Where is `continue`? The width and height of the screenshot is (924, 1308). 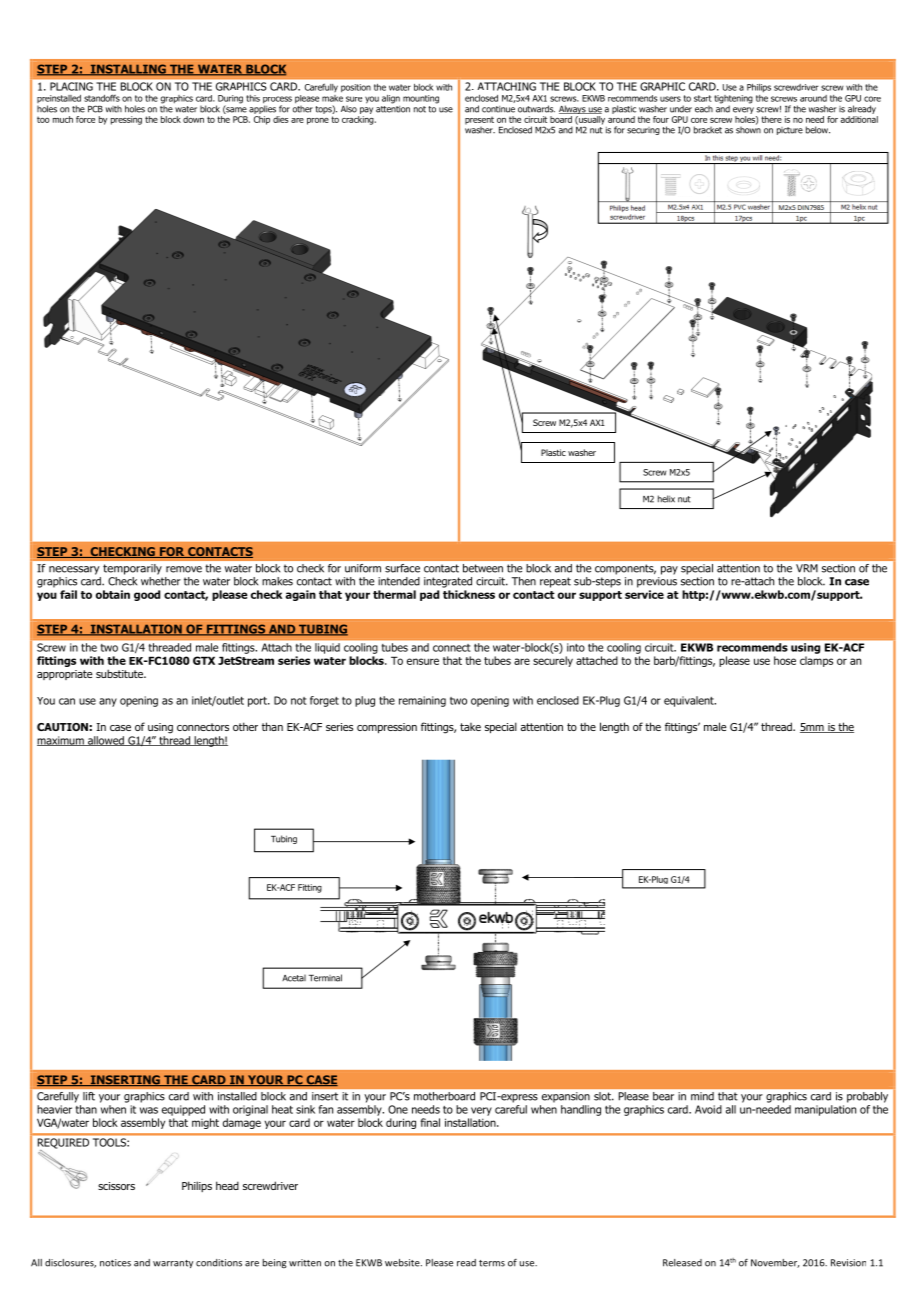
continue is located at coordinates (498, 109).
